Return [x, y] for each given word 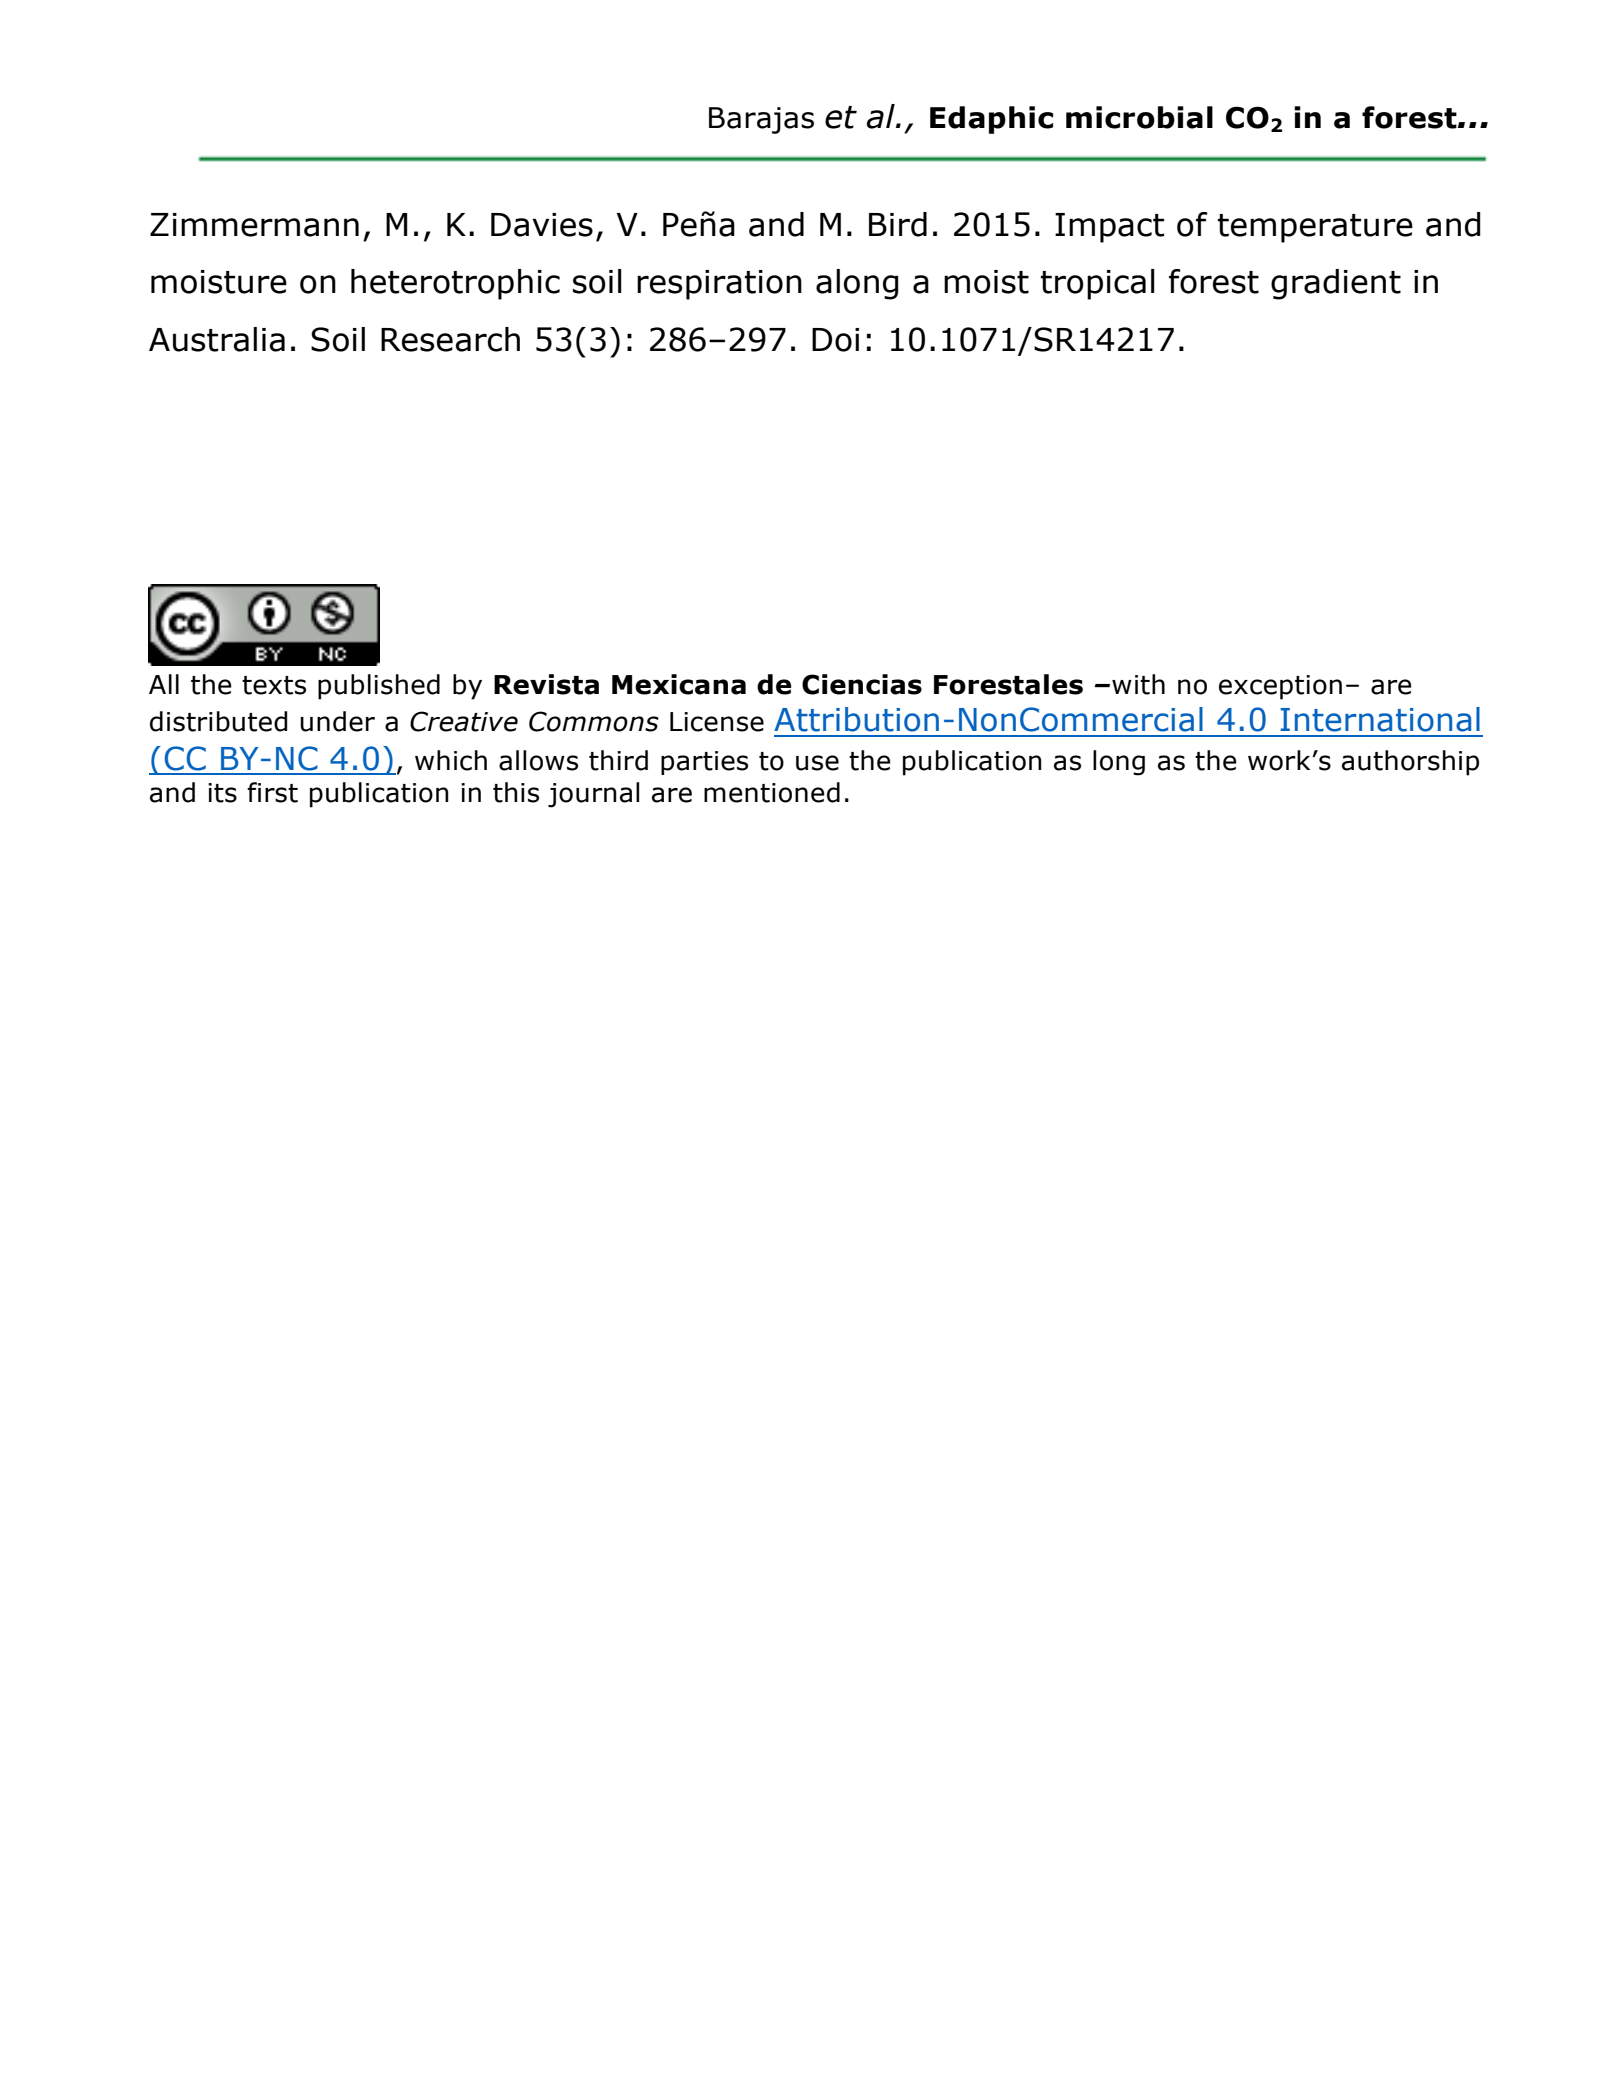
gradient [1336, 284]
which [451, 760]
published [379, 687]
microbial [1139, 117]
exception [1280, 687]
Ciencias [862, 684]
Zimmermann [254, 225]
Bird [898, 224]
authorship [1410, 763]
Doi [835, 340]
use [817, 763]
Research [450, 339]
